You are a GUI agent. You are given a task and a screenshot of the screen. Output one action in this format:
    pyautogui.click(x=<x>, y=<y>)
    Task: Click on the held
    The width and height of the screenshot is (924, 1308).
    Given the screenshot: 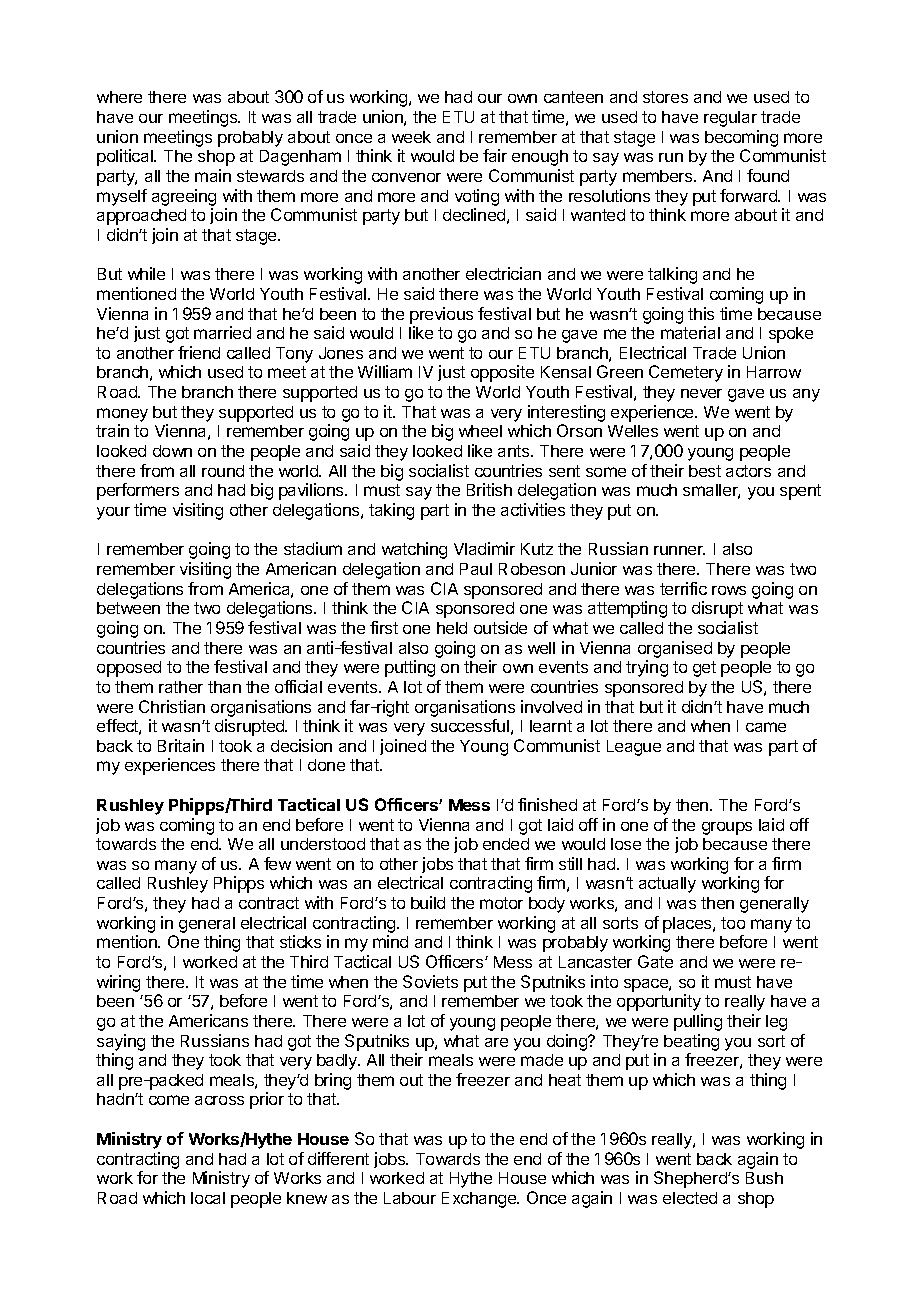 What is the action you would take?
    pyautogui.click(x=452, y=628)
